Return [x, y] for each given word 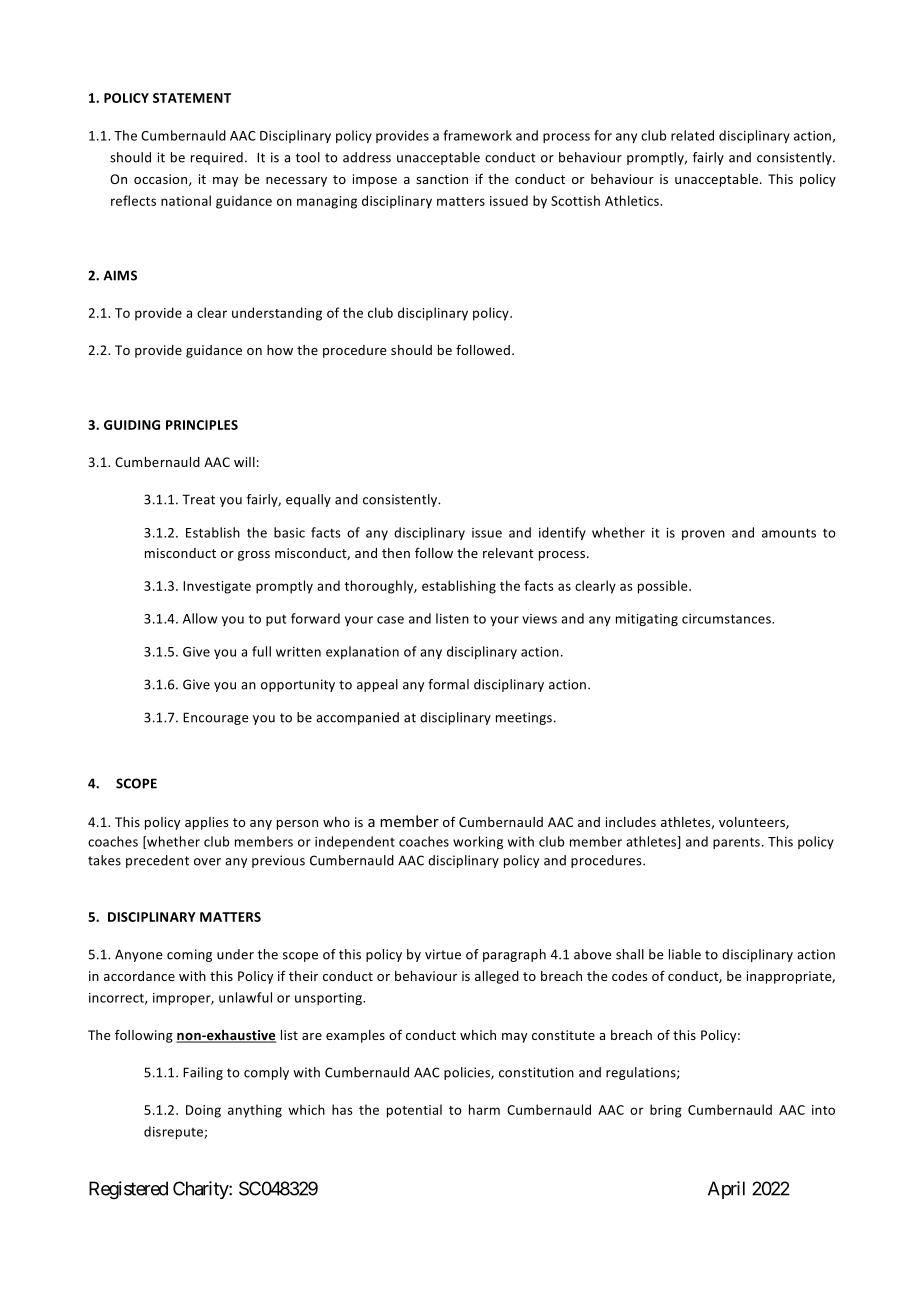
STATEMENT [192, 98]
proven [703, 535]
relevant [508, 553]
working [478, 842]
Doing [203, 1111]
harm [484, 1109]
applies [206, 823]
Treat [198, 499]
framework [477, 135]
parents [736, 843]
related [692, 135]
